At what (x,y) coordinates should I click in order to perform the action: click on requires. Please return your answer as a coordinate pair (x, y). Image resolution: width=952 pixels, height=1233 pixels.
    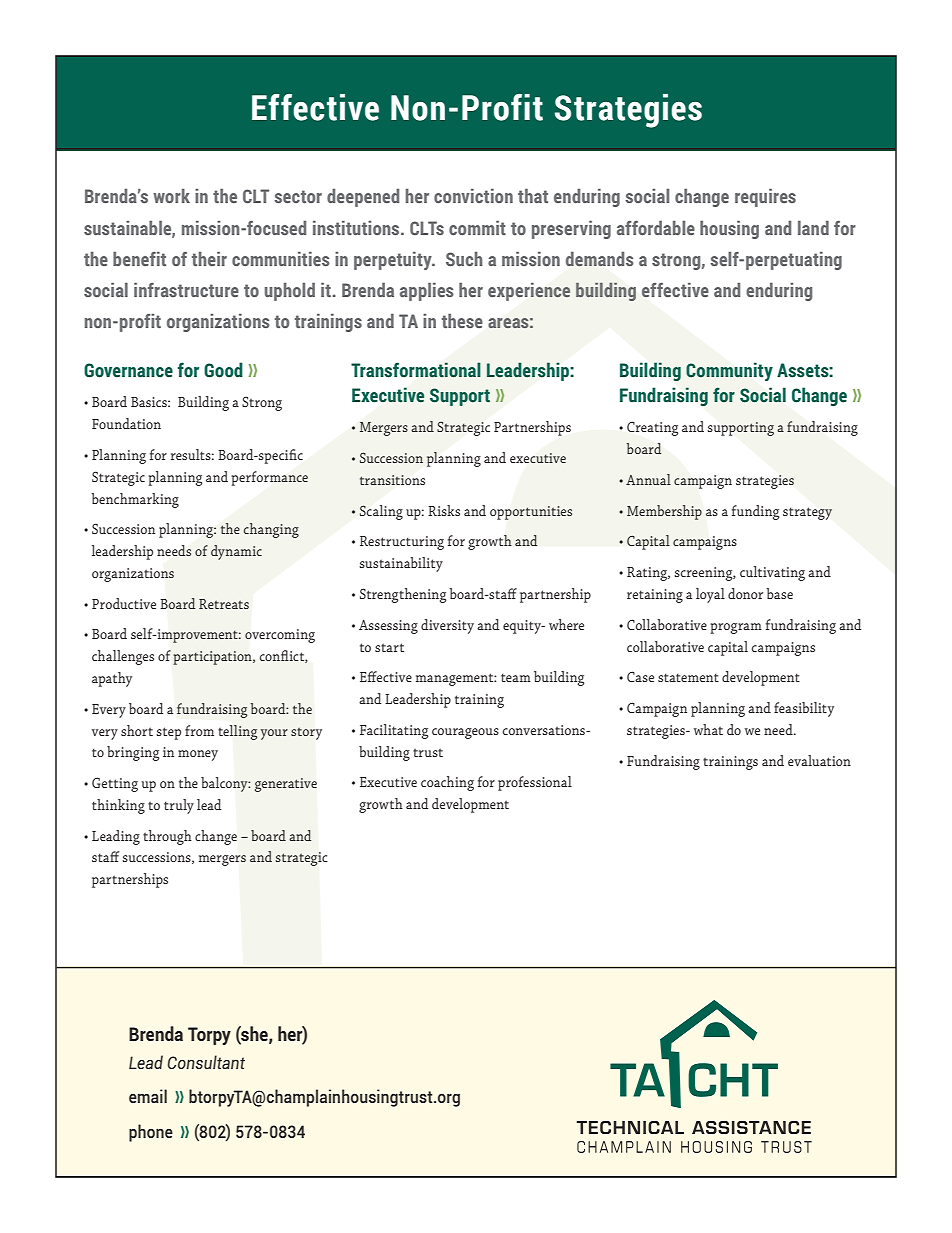
    Looking at the image, I should click on (765, 198).
